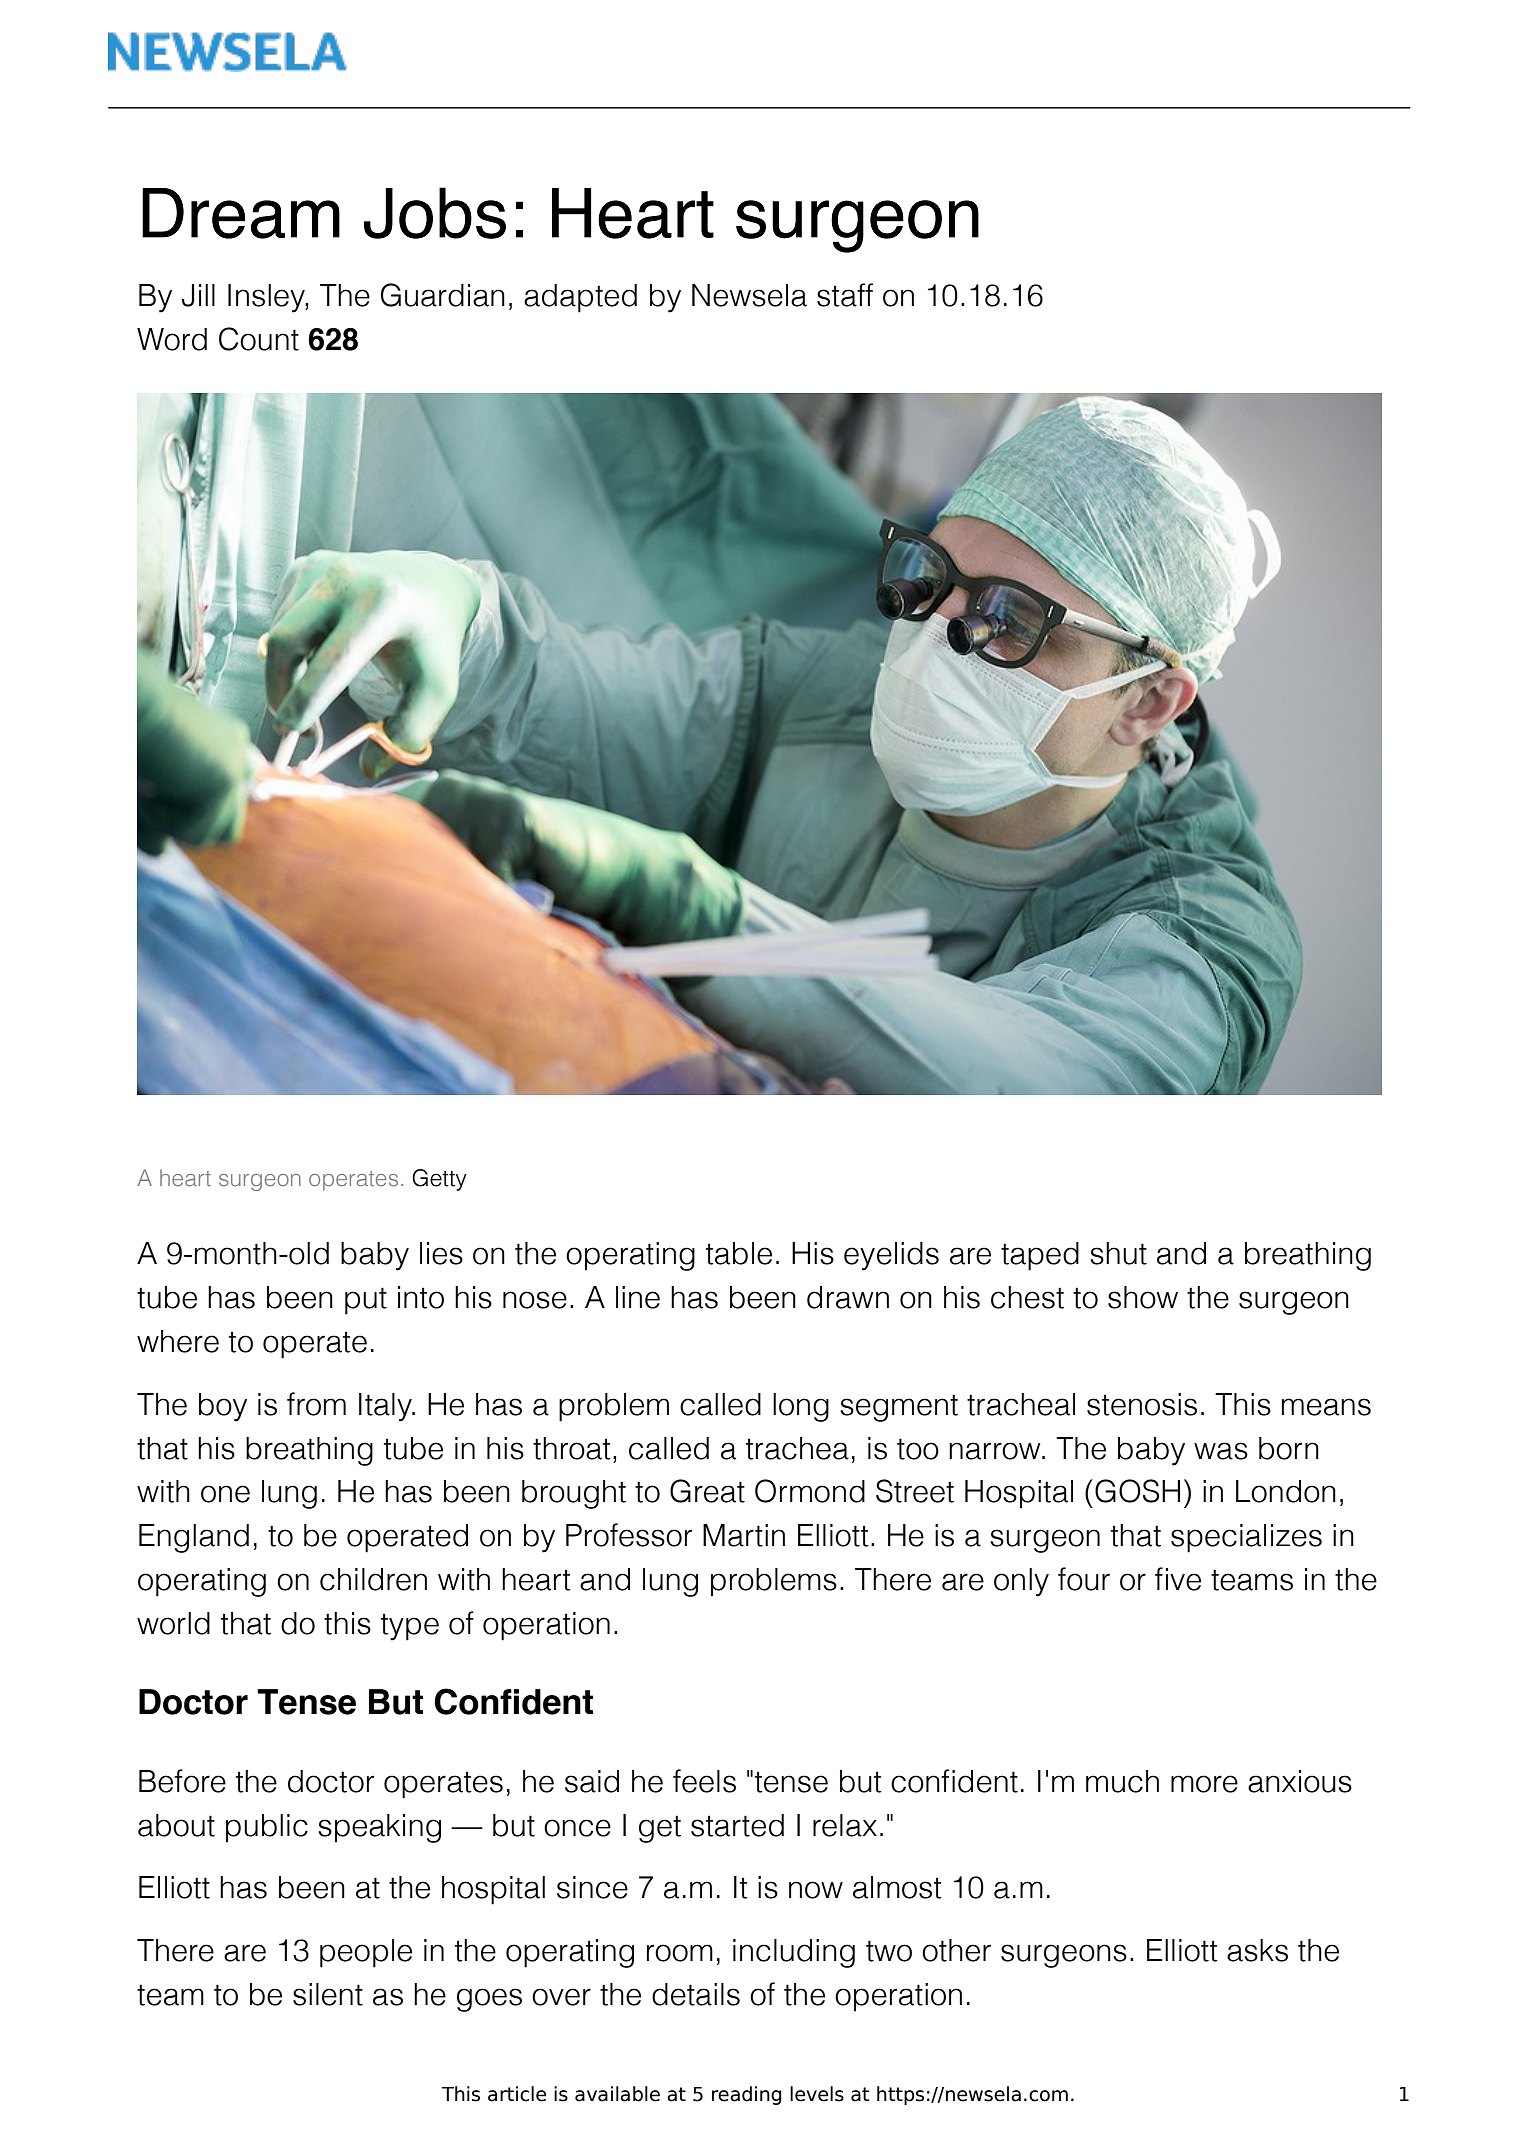 The height and width of the screenshot is (2146, 1518). I want to click on table, so click(739, 1253).
